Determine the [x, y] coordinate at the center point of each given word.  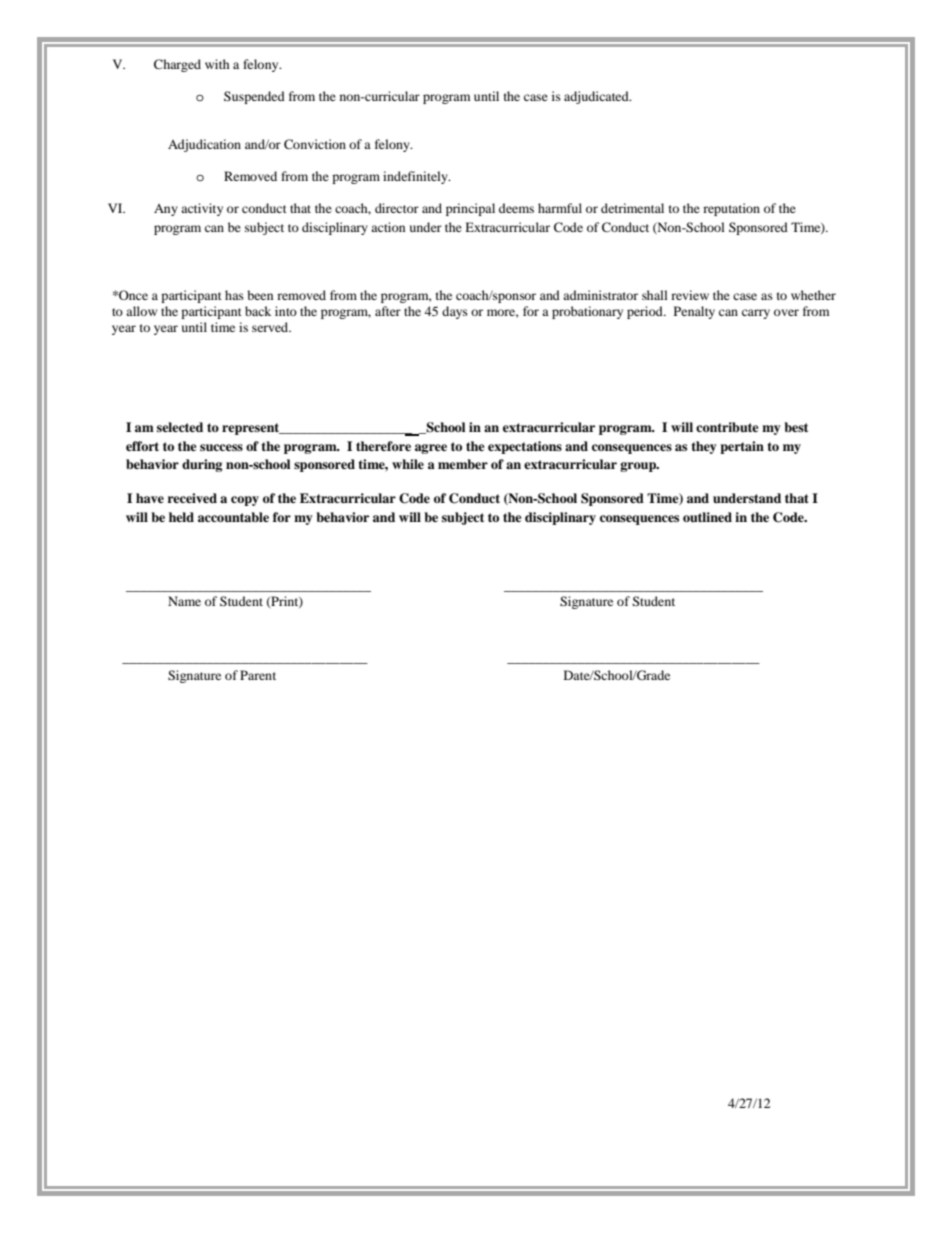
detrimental [632, 208]
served [271, 327]
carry [756, 314]
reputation [731, 209]
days [455, 312]
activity [202, 209]
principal [470, 209]
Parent [258, 675]
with [217, 64]
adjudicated [597, 97]
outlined [707, 517]
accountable [233, 517]
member [463, 464]
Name [184, 601]
